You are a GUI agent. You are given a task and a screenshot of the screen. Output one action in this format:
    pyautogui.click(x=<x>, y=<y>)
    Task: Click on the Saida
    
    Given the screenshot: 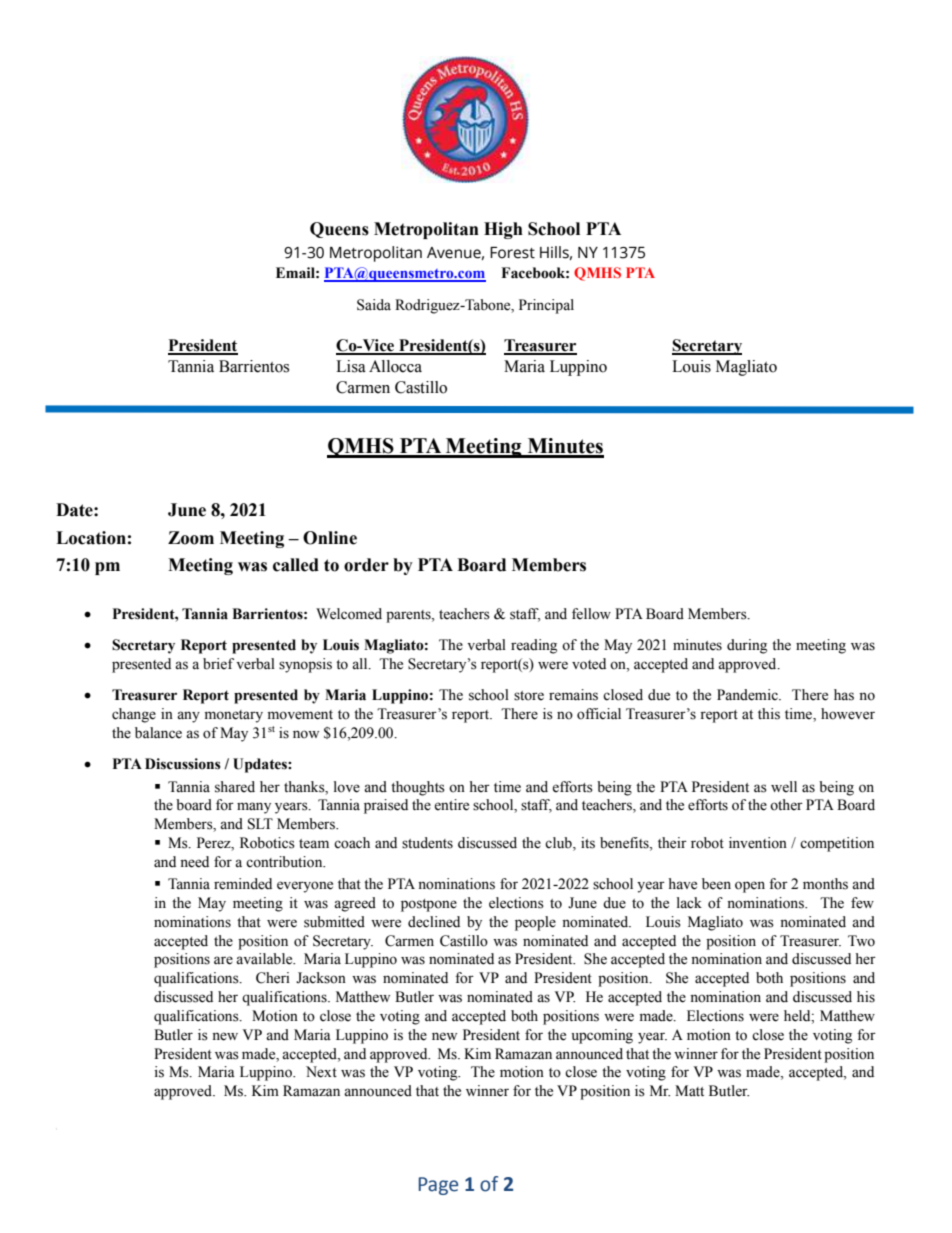 What is the action you would take?
    pyautogui.click(x=374, y=305)
